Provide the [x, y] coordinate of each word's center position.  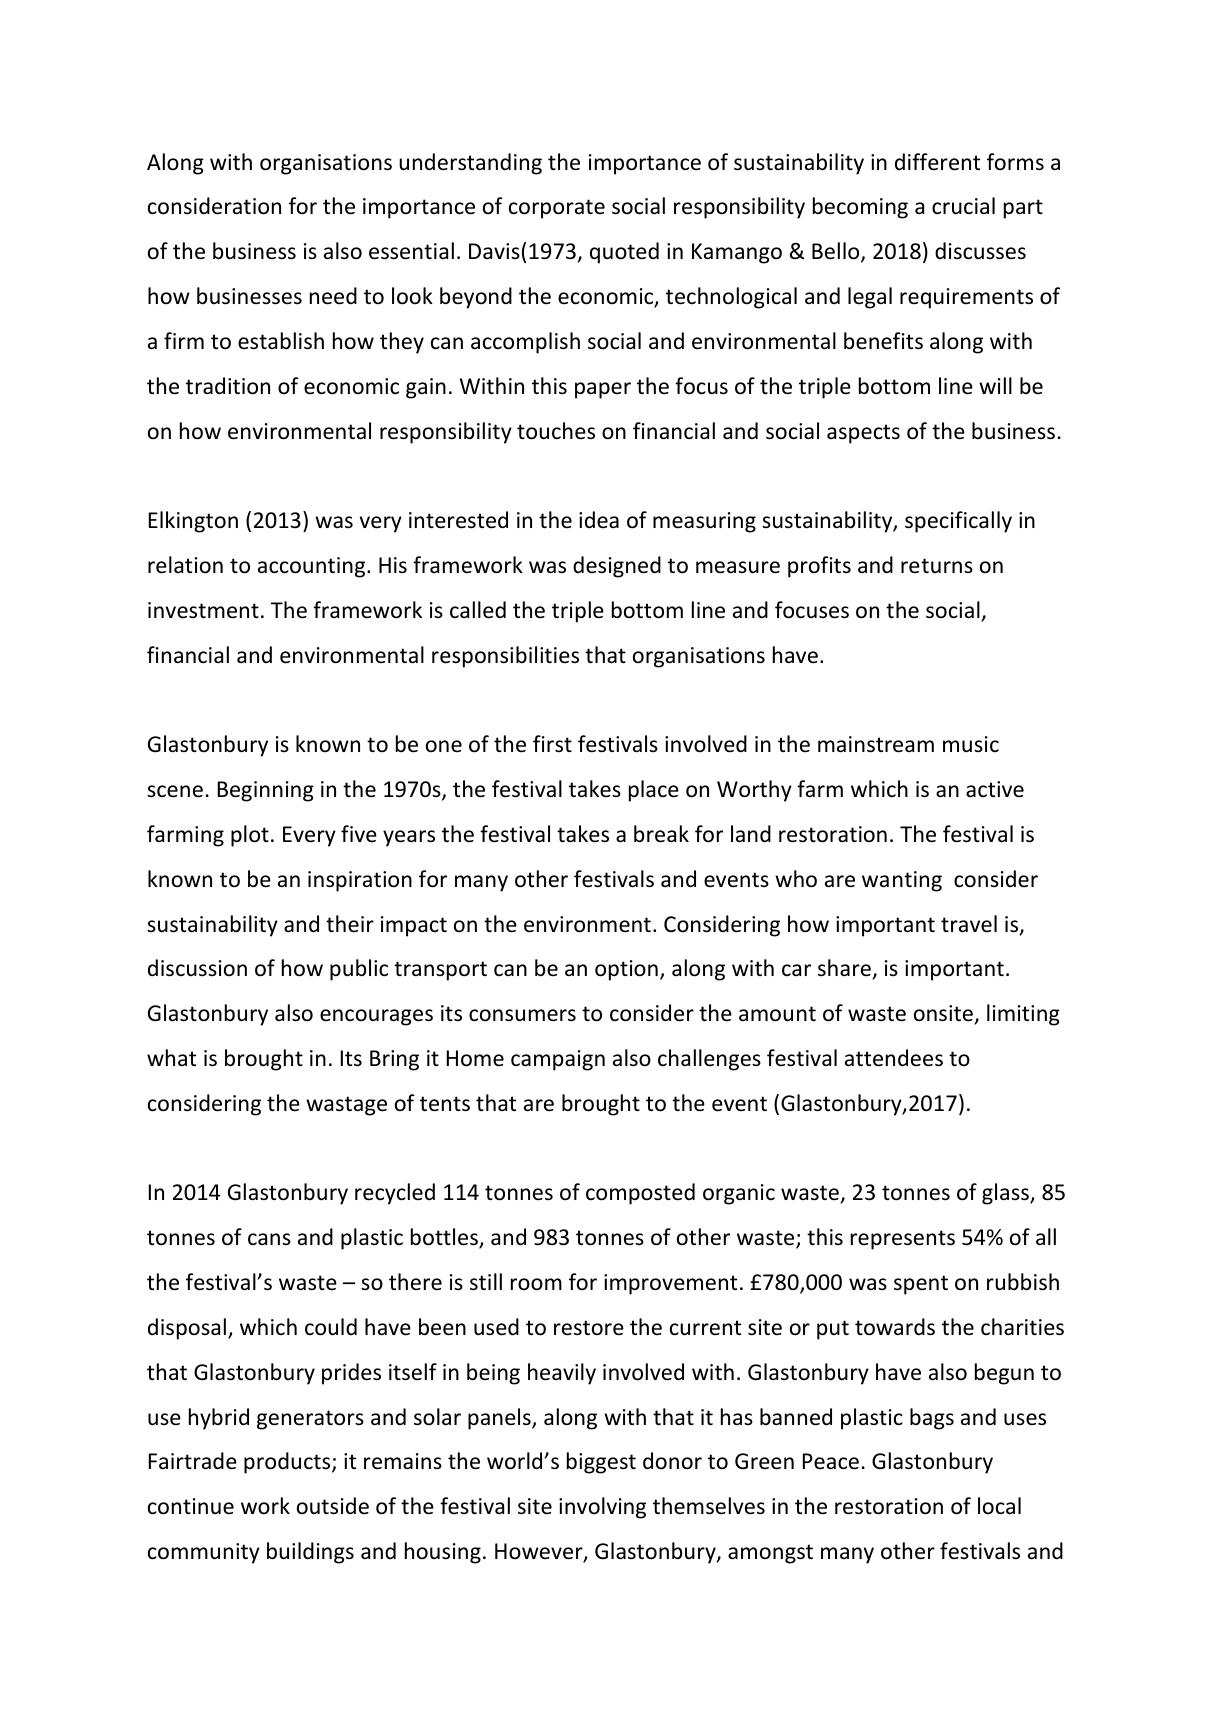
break [661, 834]
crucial [963, 206]
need [333, 296]
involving [602, 1508]
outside [333, 1506]
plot [250, 836]
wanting [902, 881]
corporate [557, 209]
